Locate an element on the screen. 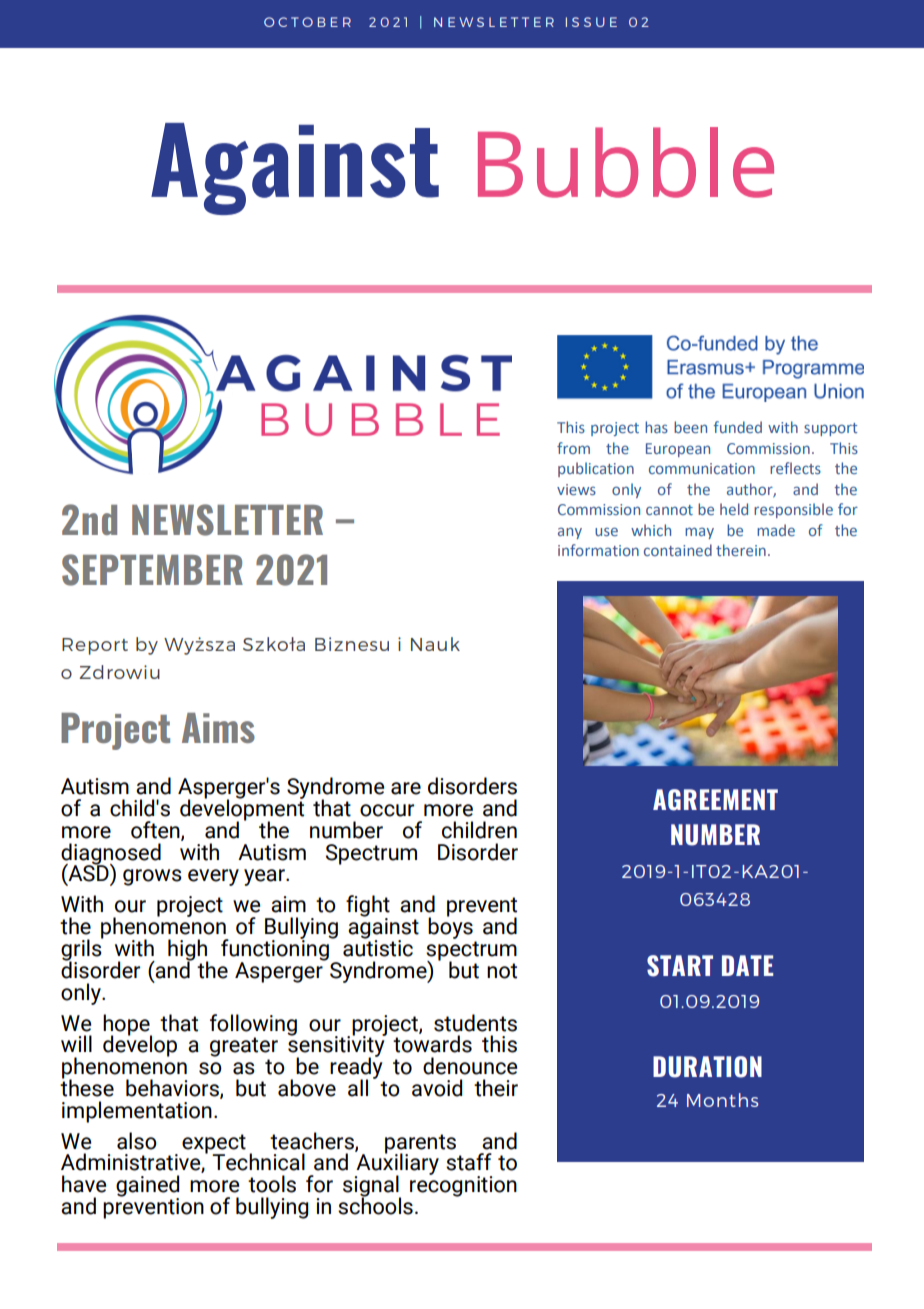 This screenshot has width=924, height=1309. gained is located at coordinates (147, 1187).
